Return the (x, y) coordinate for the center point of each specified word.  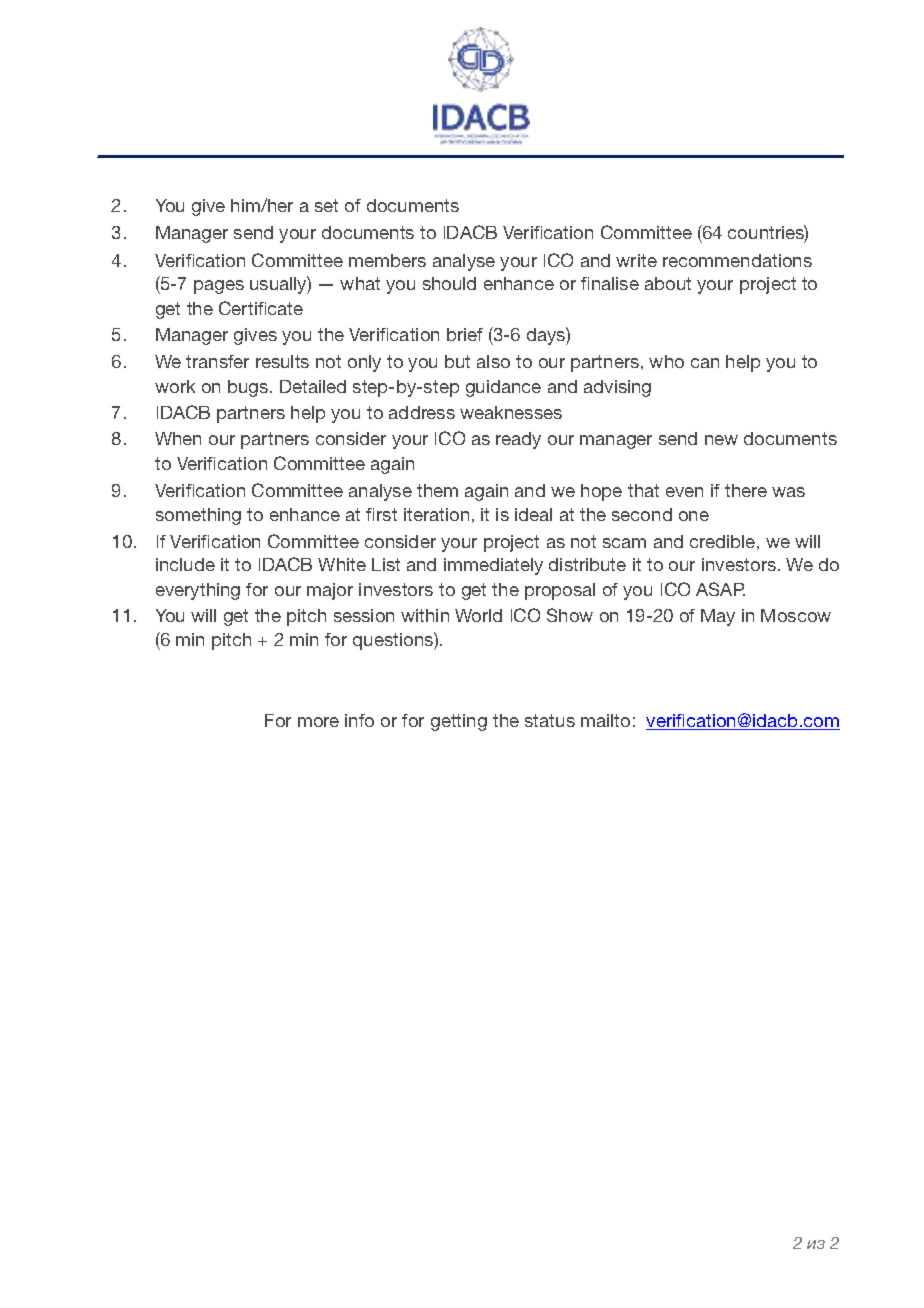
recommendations (737, 260)
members (387, 260)
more (318, 722)
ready (518, 440)
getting (459, 722)
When (178, 438)
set (326, 205)
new (721, 440)
